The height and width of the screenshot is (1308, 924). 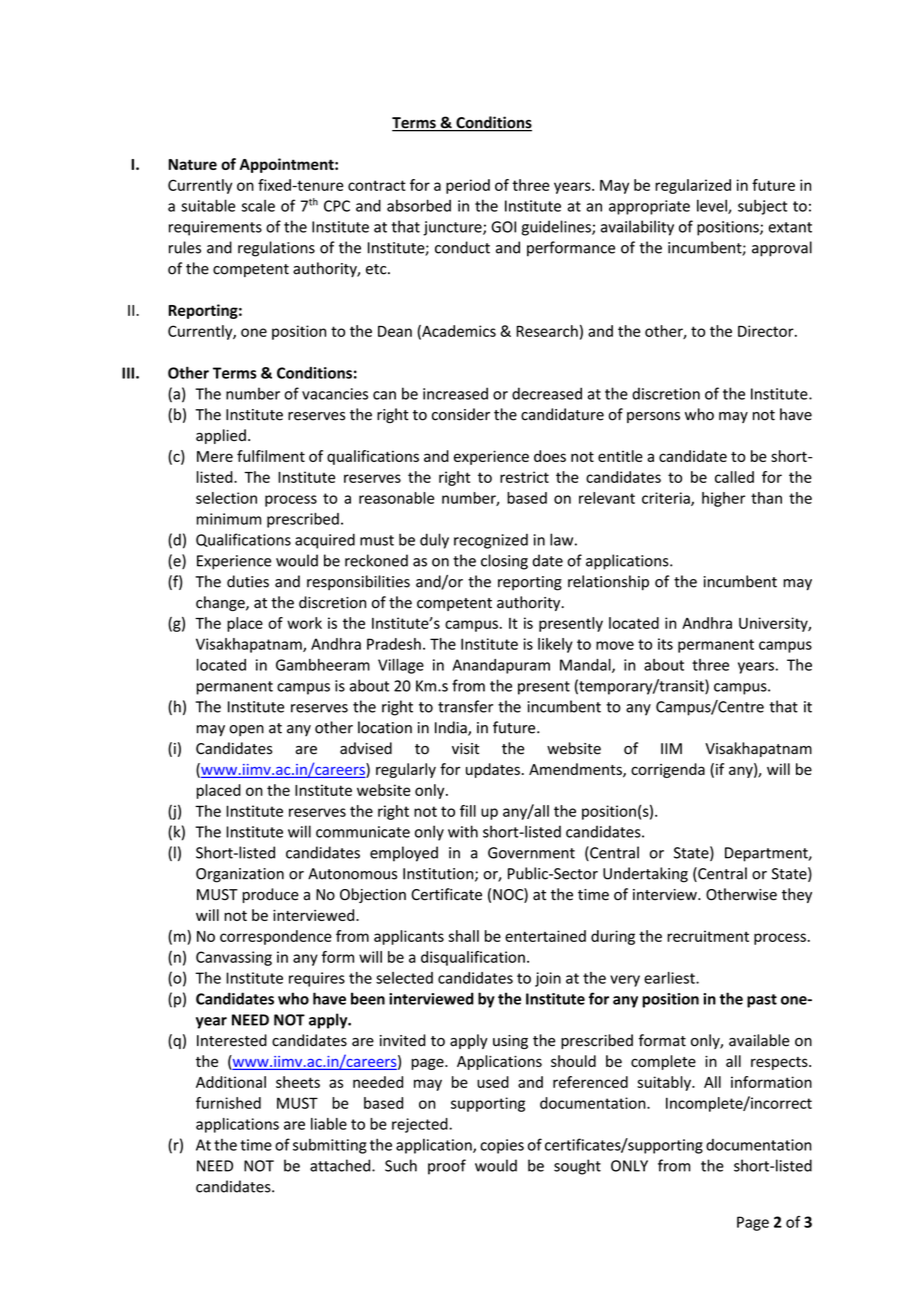 I want to click on suitable, so click(x=208, y=205).
